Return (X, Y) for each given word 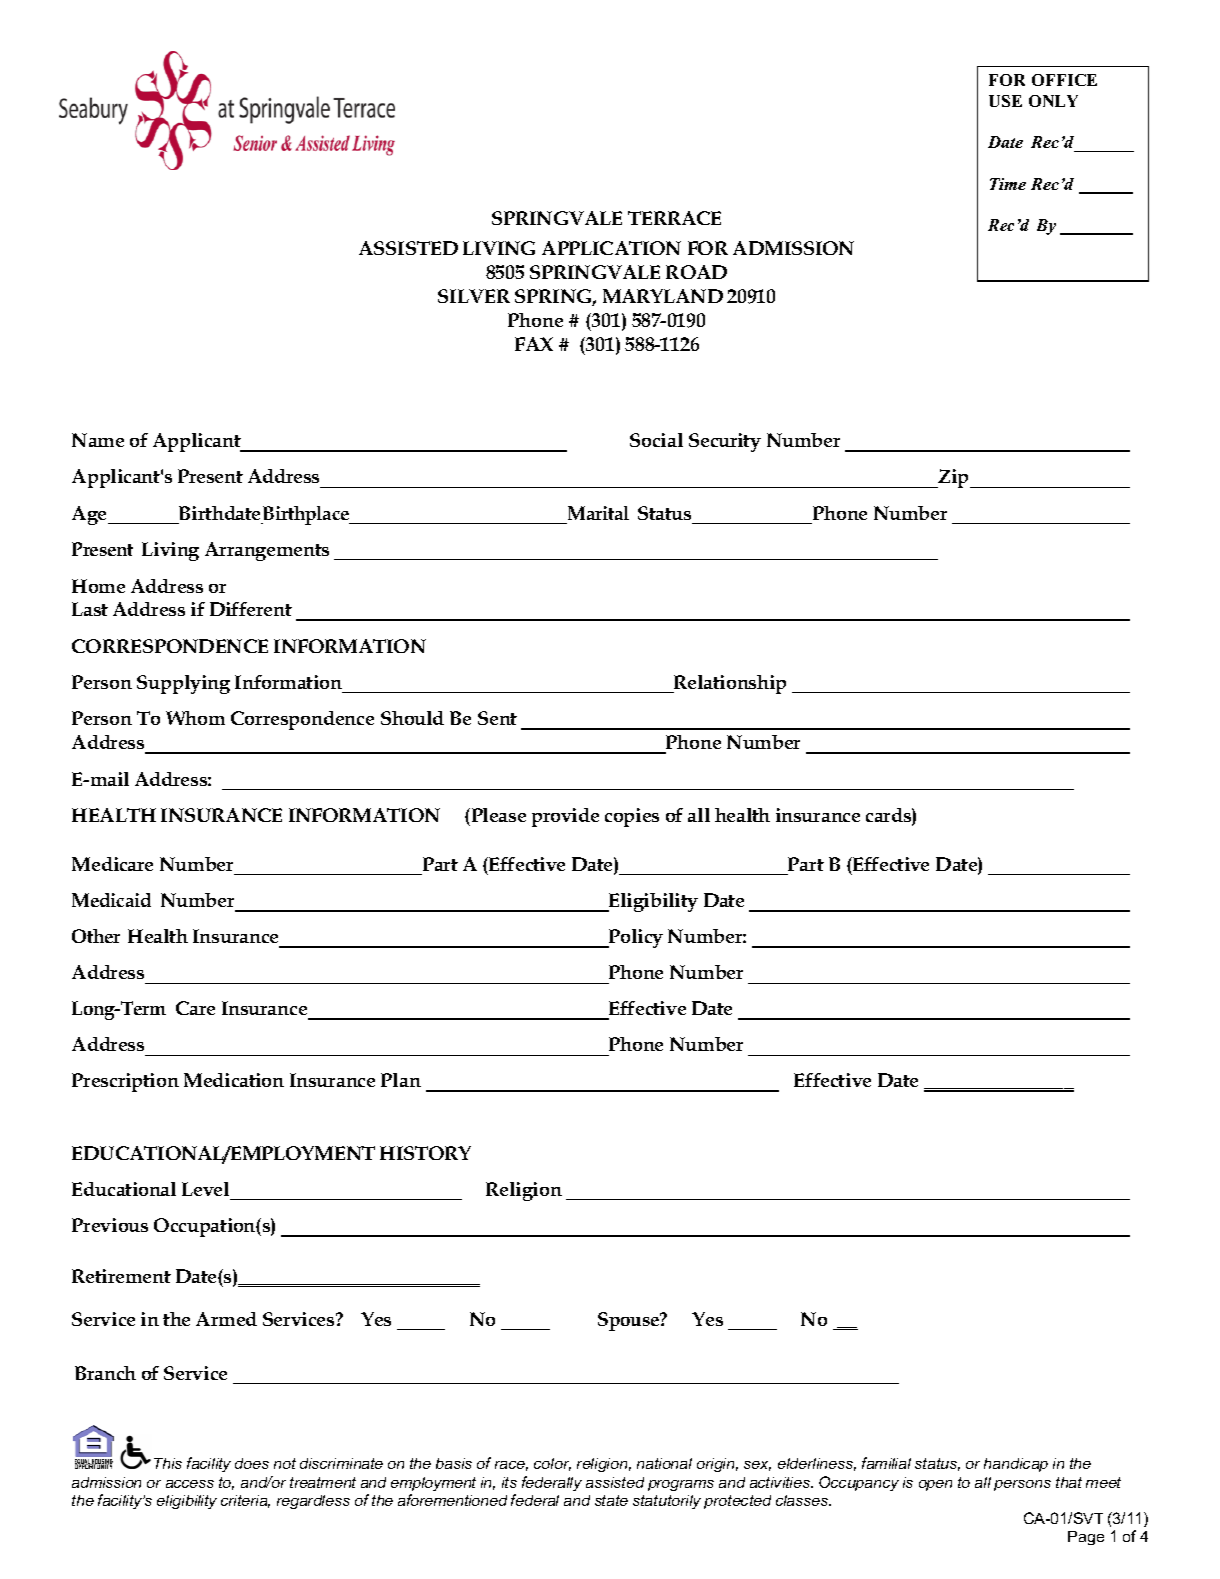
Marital (598, 513)
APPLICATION (611, 248)
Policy (635, 938)
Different (251, 609)
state (611, 1500)
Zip (953, 478)
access (190, 1484)
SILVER (474, 296)
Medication (234, 1080)
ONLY (1053, 101)
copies (632, 817)
